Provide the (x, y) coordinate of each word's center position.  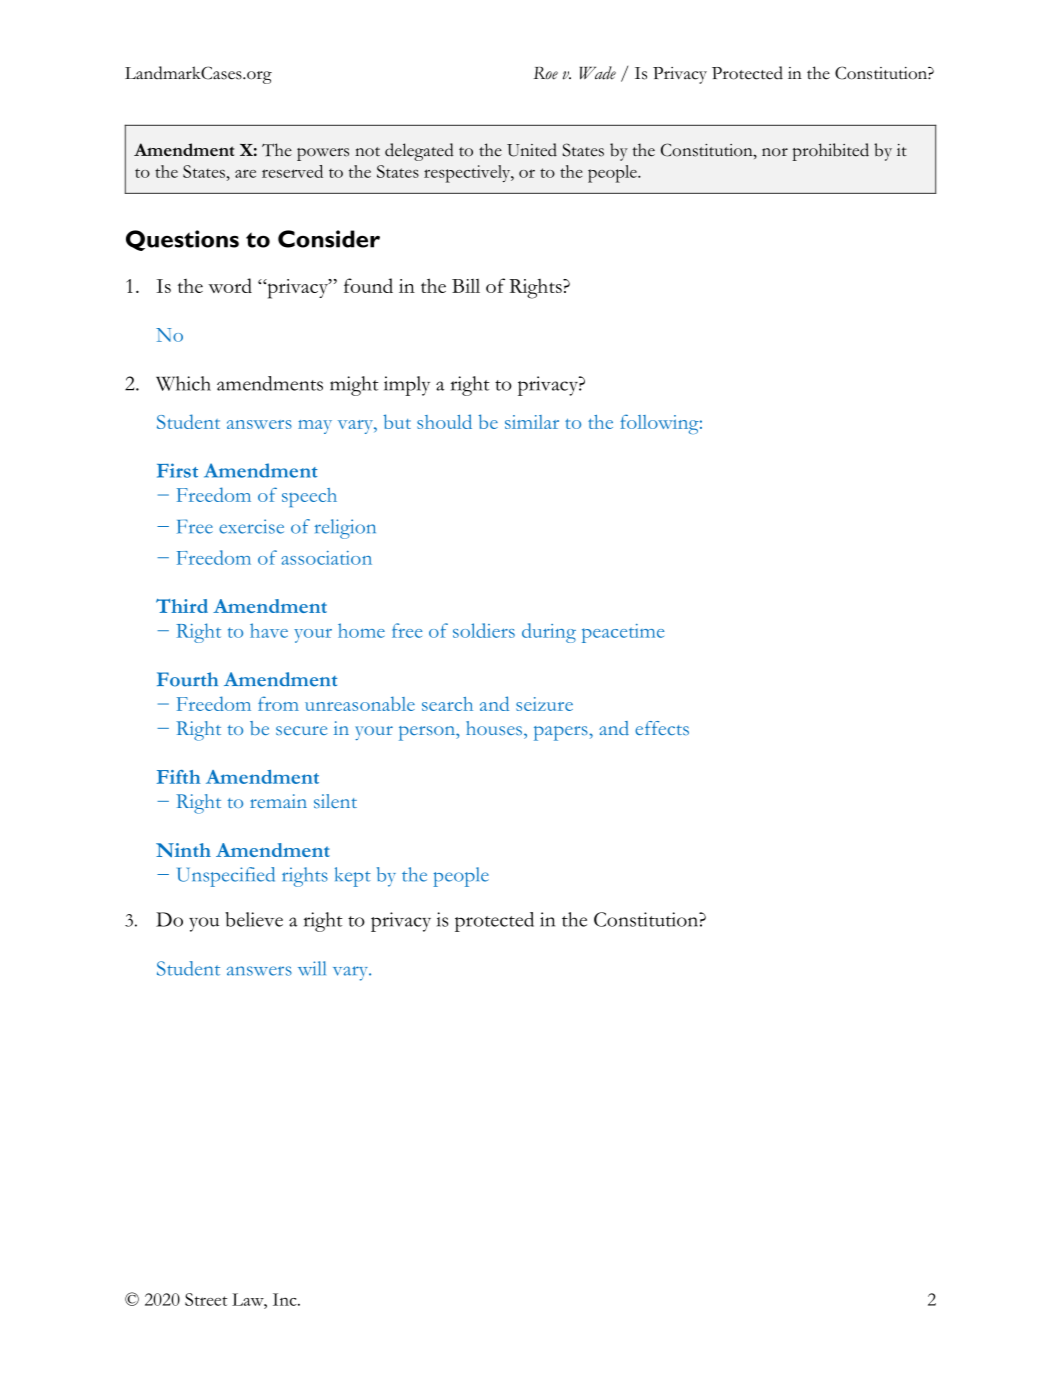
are (245, 174)
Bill (466, 286)
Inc (286, 1299)
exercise (251, 526)
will (312, 968)
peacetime (623, 633)
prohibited (830, 152)
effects (662, 728)
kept (353, 877)
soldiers (484, 630)
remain (278, 801)
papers (562, 733)
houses (495, 728)
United (532, 150)
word (230, 285)
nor (775, 152)
